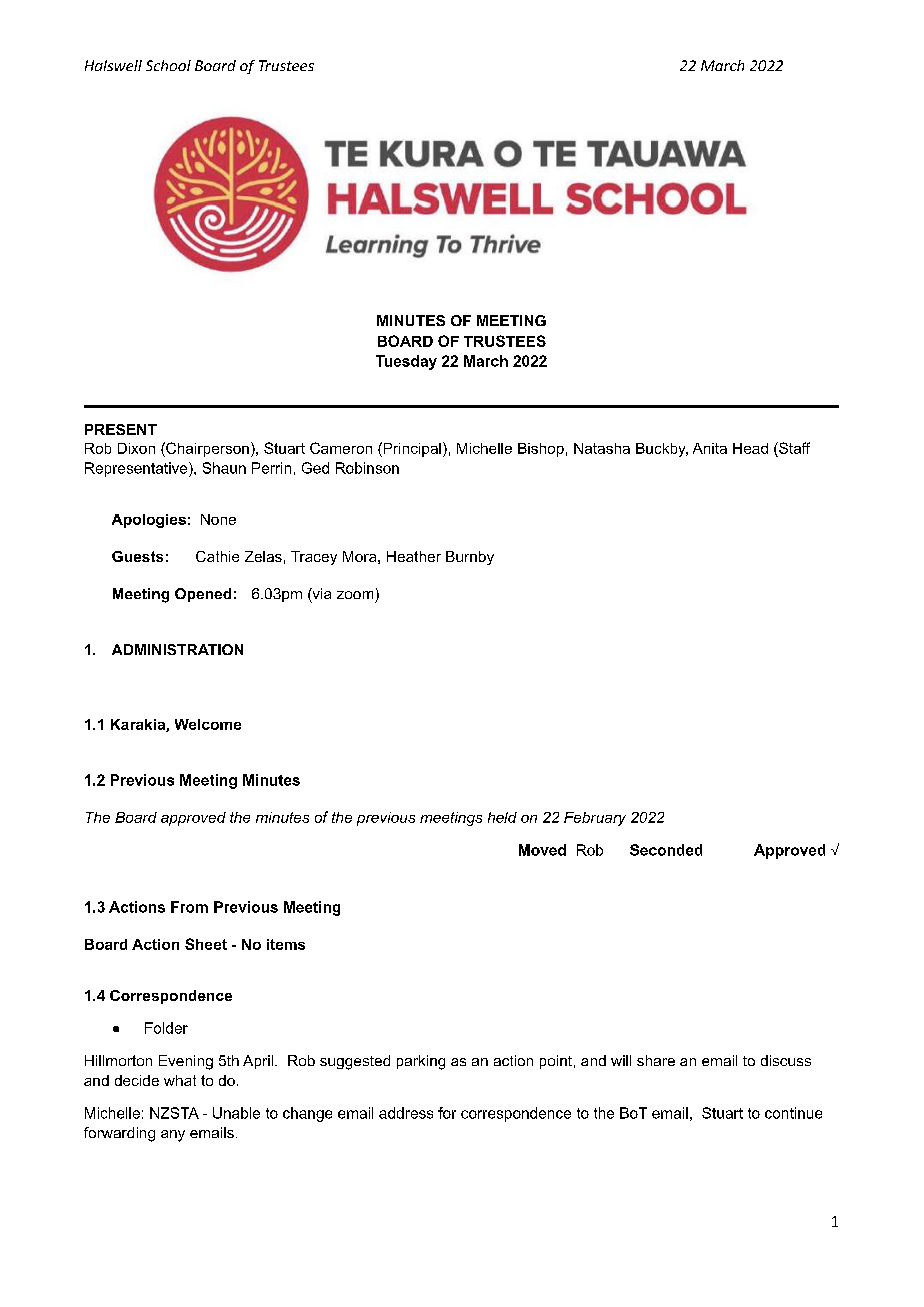 The image size is (924, 1307). Describe the element at coordinates (750, 448) in the page. I see `Head` at that location.
